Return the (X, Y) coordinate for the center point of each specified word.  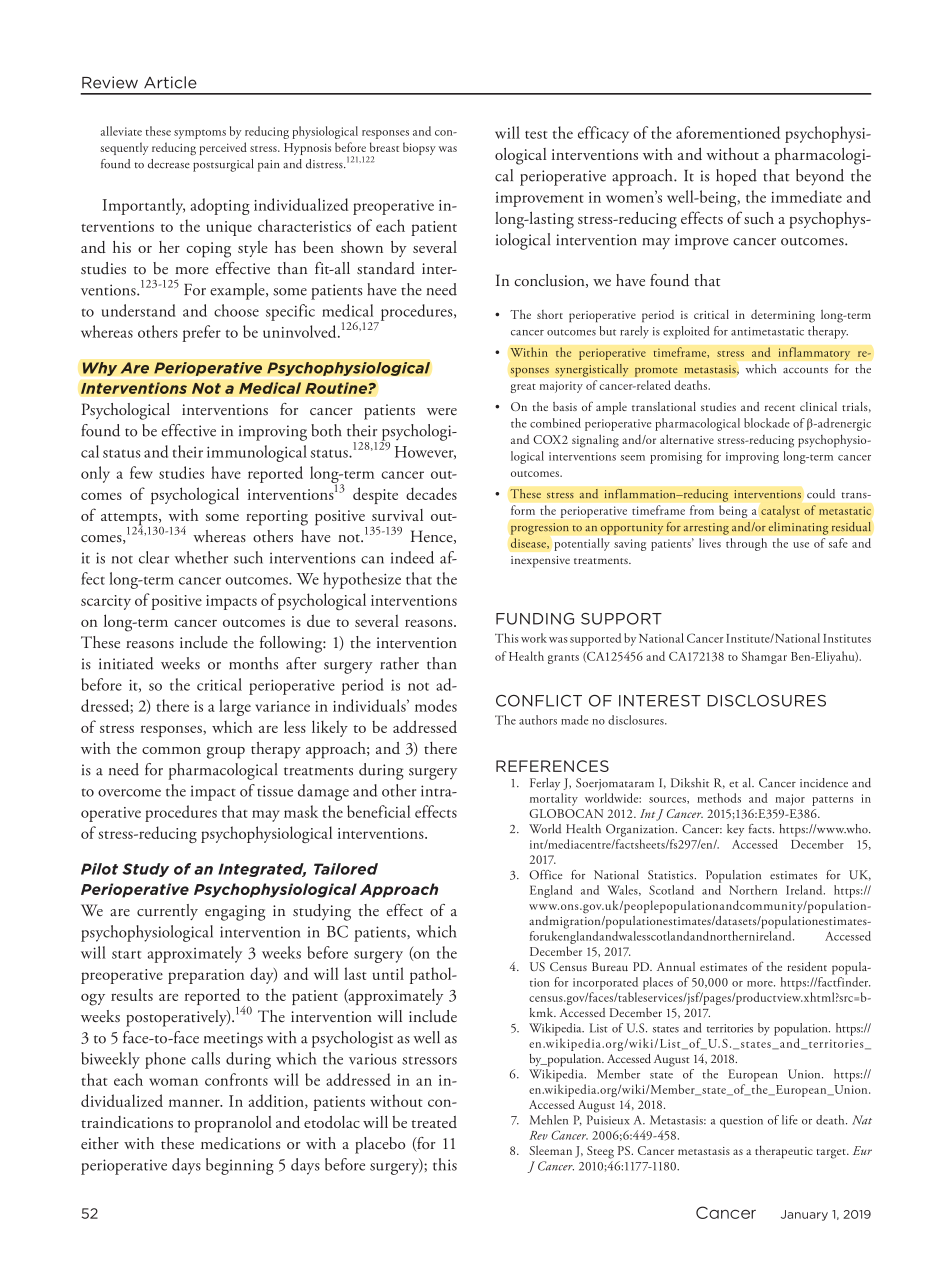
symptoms (200, 134)
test (536, 135)
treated (434, 1122)
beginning (240, 1166)
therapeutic (784, 1151)
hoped (736, 177)
